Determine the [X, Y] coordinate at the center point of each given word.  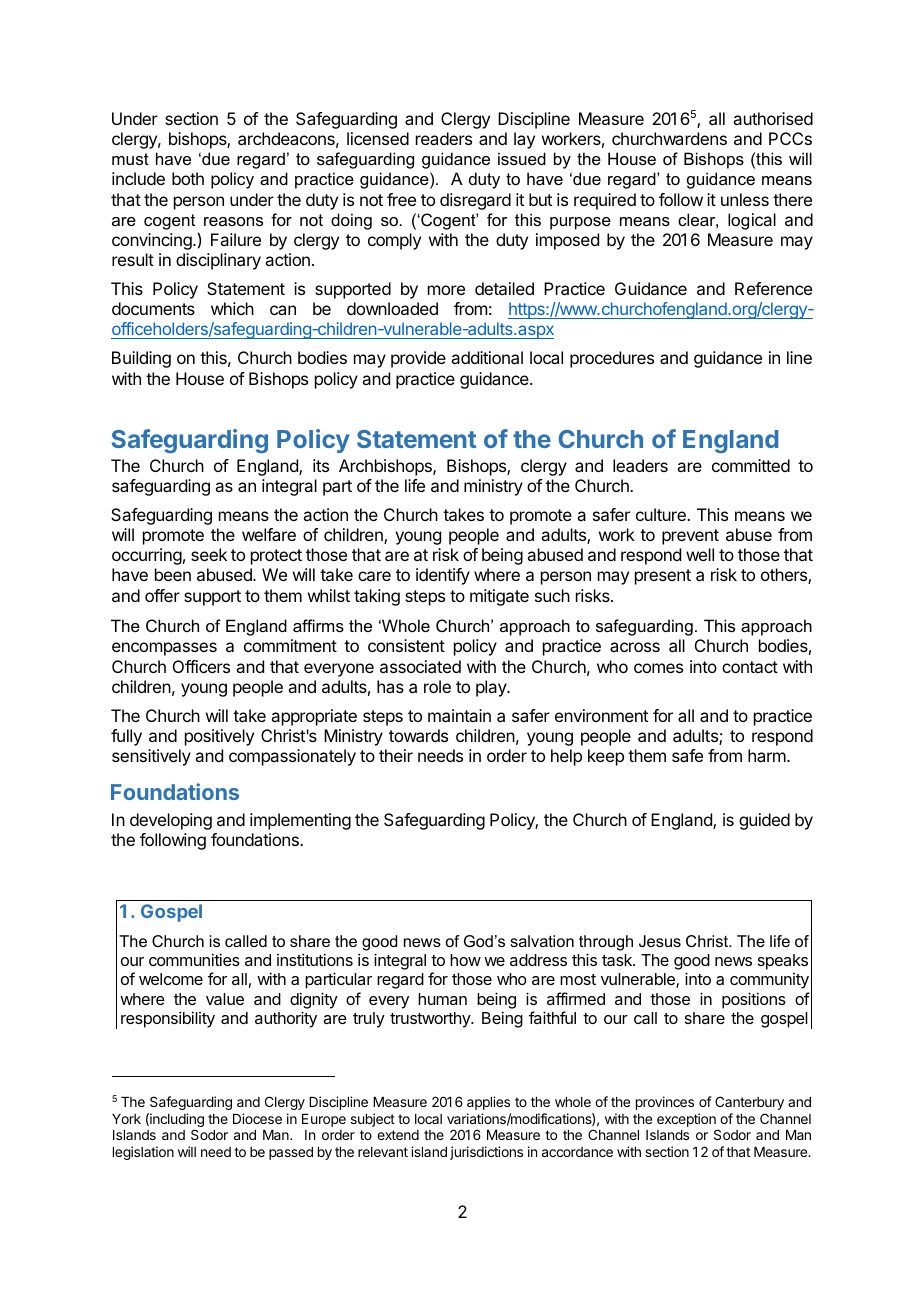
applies [488, 1103]
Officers [201, 666]
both [188, 178]
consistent [406, 645]
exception [686, 1120]
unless [745, 199]
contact [750, 667]
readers [444, 138]
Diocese [257, 1118]
